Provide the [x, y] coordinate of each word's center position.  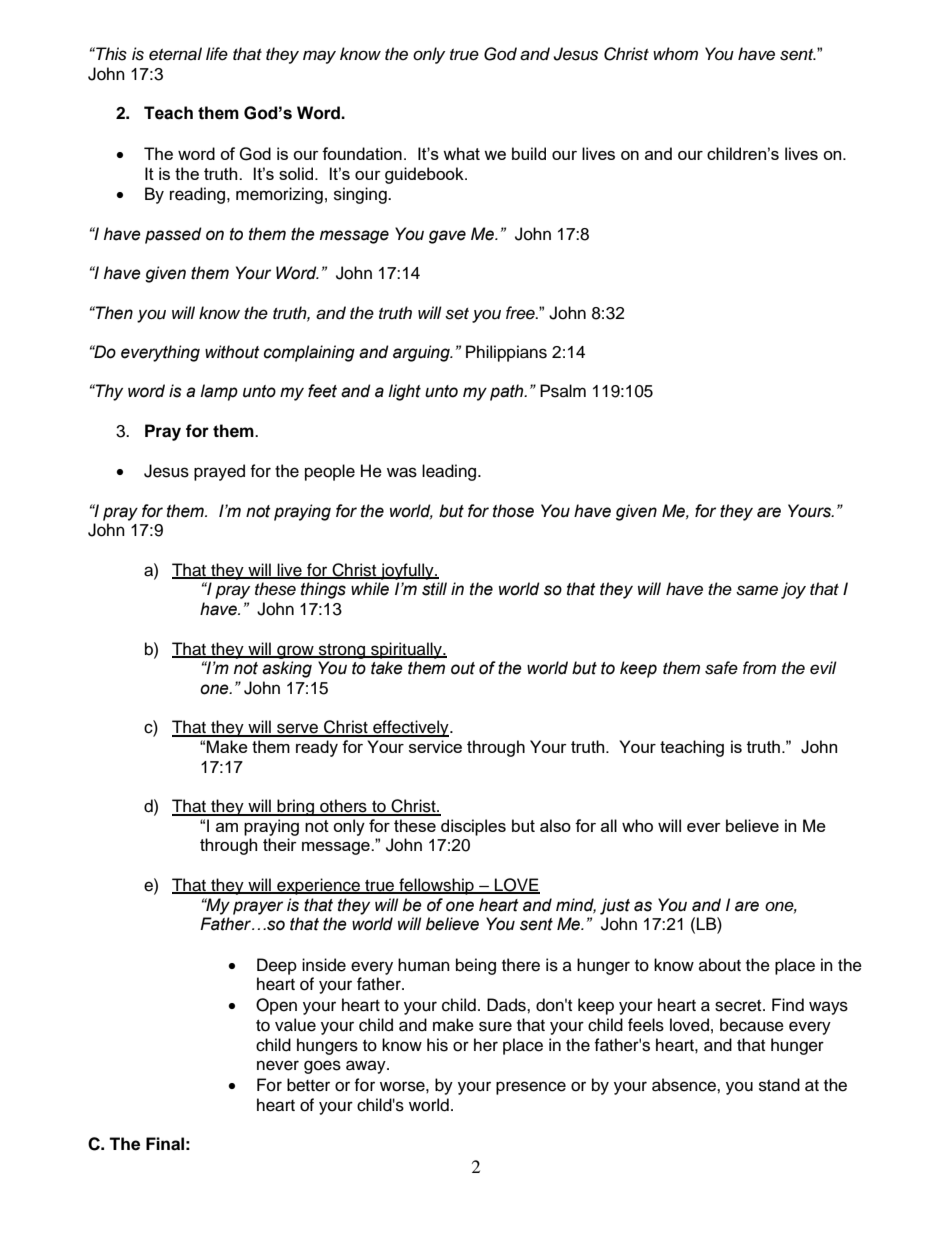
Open [276, 1006]
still [434, 589]
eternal [175, 54]
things [323, 590]
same [757, 590]
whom [675, 53]
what [461, 153]
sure [495, 1026]
